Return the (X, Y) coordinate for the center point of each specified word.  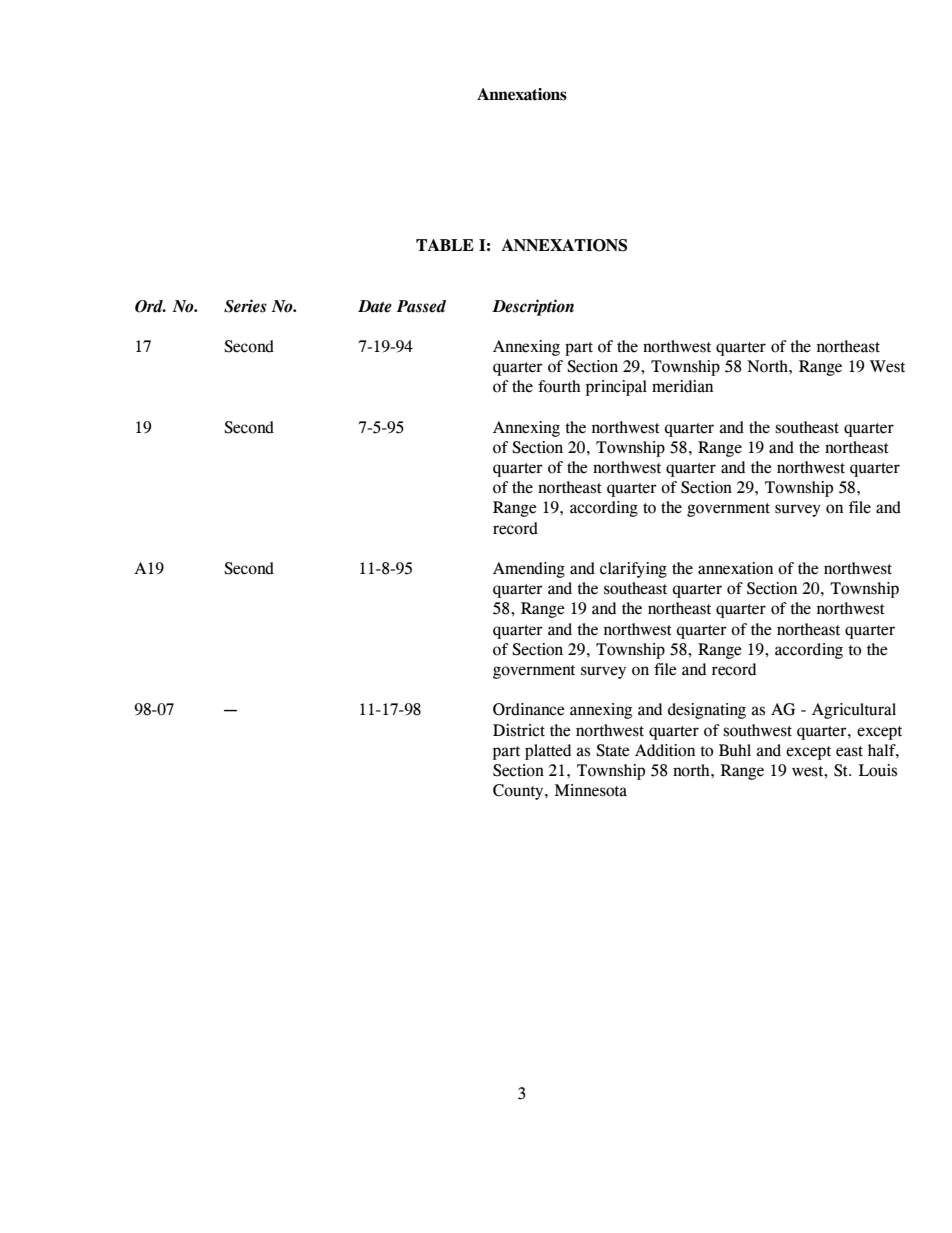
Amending (529, 570)
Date (375, 306)
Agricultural (854, 711)
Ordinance (529, 709)
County (519, 792)
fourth (559, 386)
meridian (682, 386)
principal (616, 388)
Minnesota (591, 790)
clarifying (633, 570)
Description (533, 307)
